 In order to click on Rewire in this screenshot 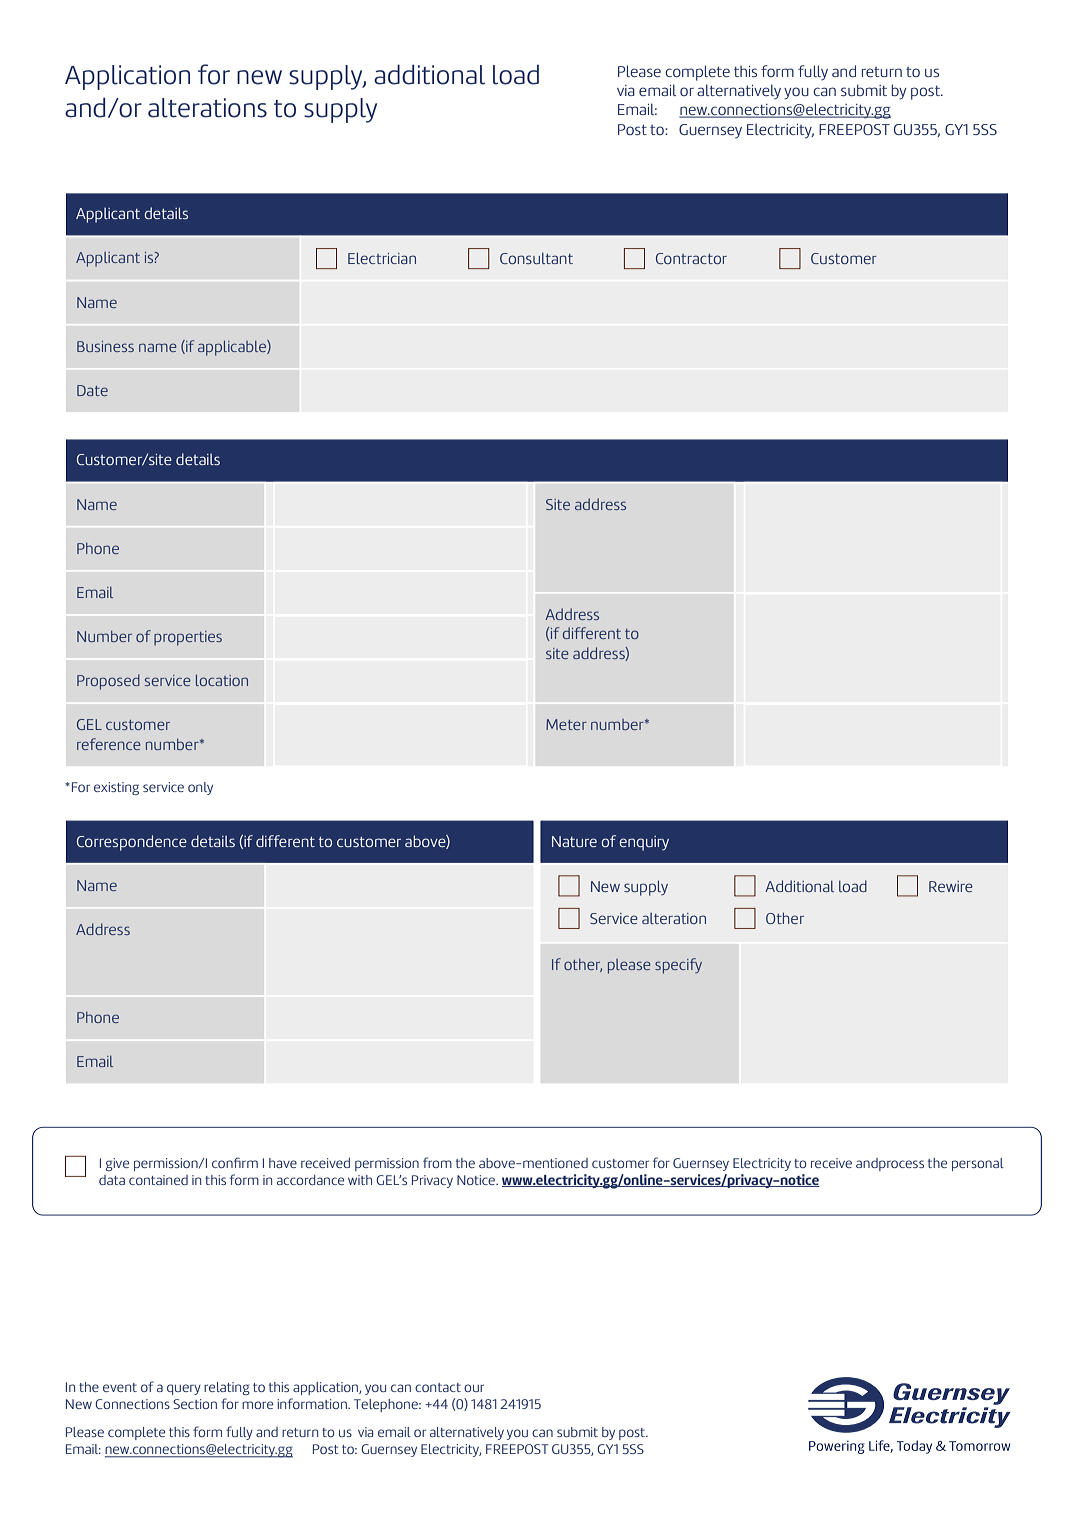, I will do `click(951, 886)`.
